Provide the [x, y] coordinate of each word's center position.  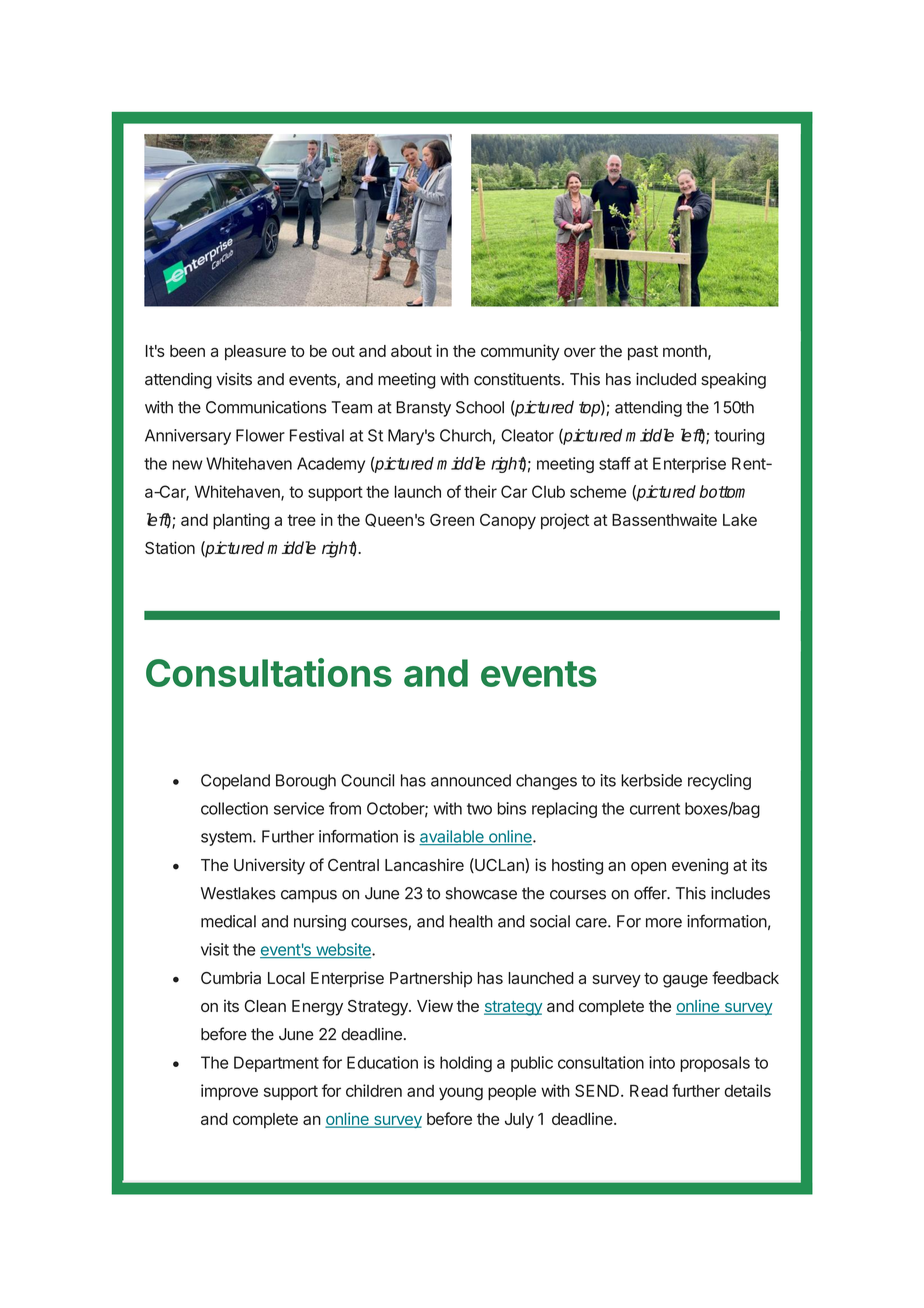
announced [471, 780]
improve [229, 1092]
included [666, 379]
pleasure [255, 353]
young [461, 1094]
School [480, 407]
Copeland [235, 782]
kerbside [651, 780]
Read [649, 1090]
